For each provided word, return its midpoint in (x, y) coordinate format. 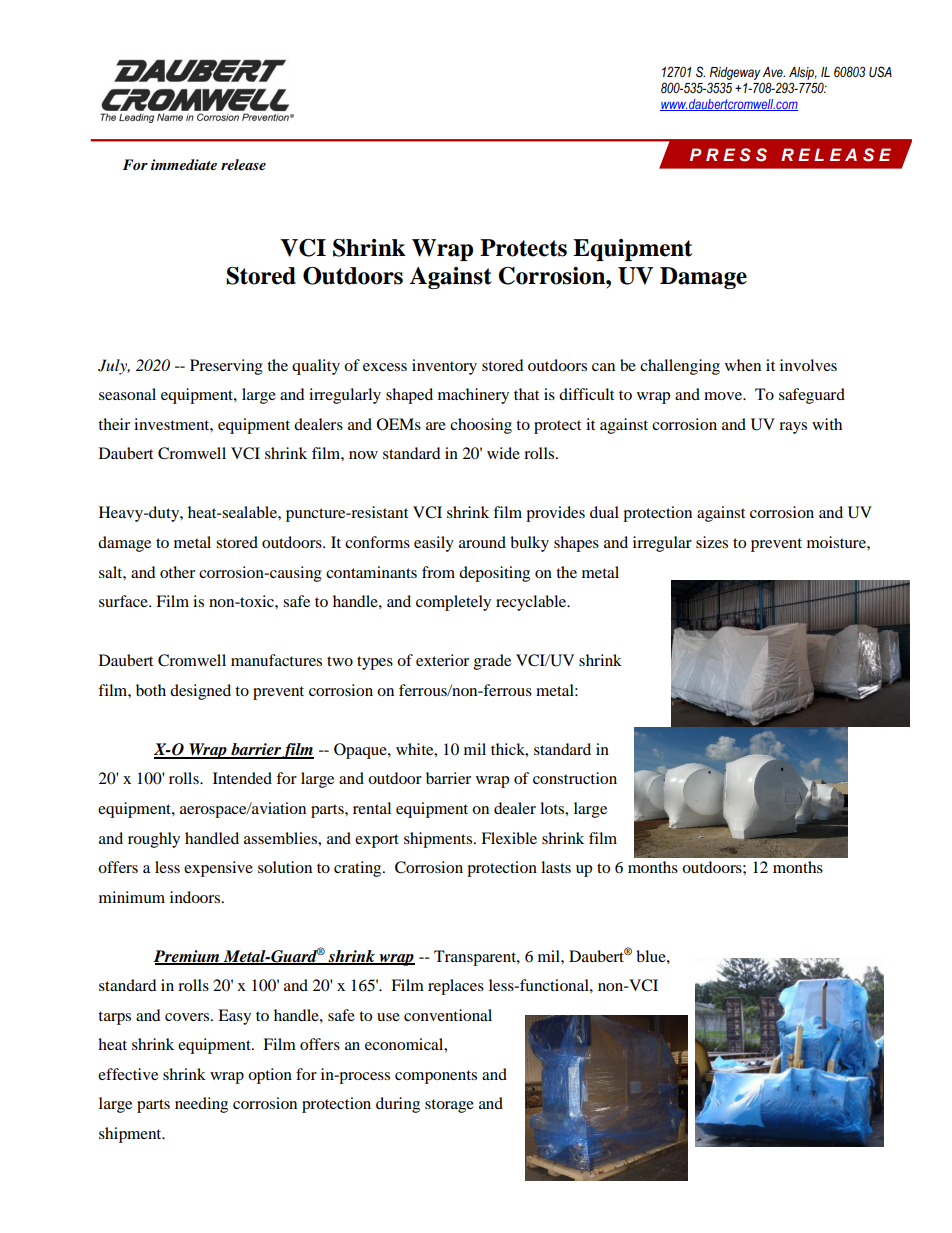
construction (575, 778)
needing (201, 1105)
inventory (444, 367)
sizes (712, 542)
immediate (184, 164)
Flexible (509, 838)
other (177, 572)
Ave (774, 72)
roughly (154, 840)
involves (808, 365)
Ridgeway (735, 73)
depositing (494, 574)
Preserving (226, 367)
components (436, 1077)
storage (449, 1106)
